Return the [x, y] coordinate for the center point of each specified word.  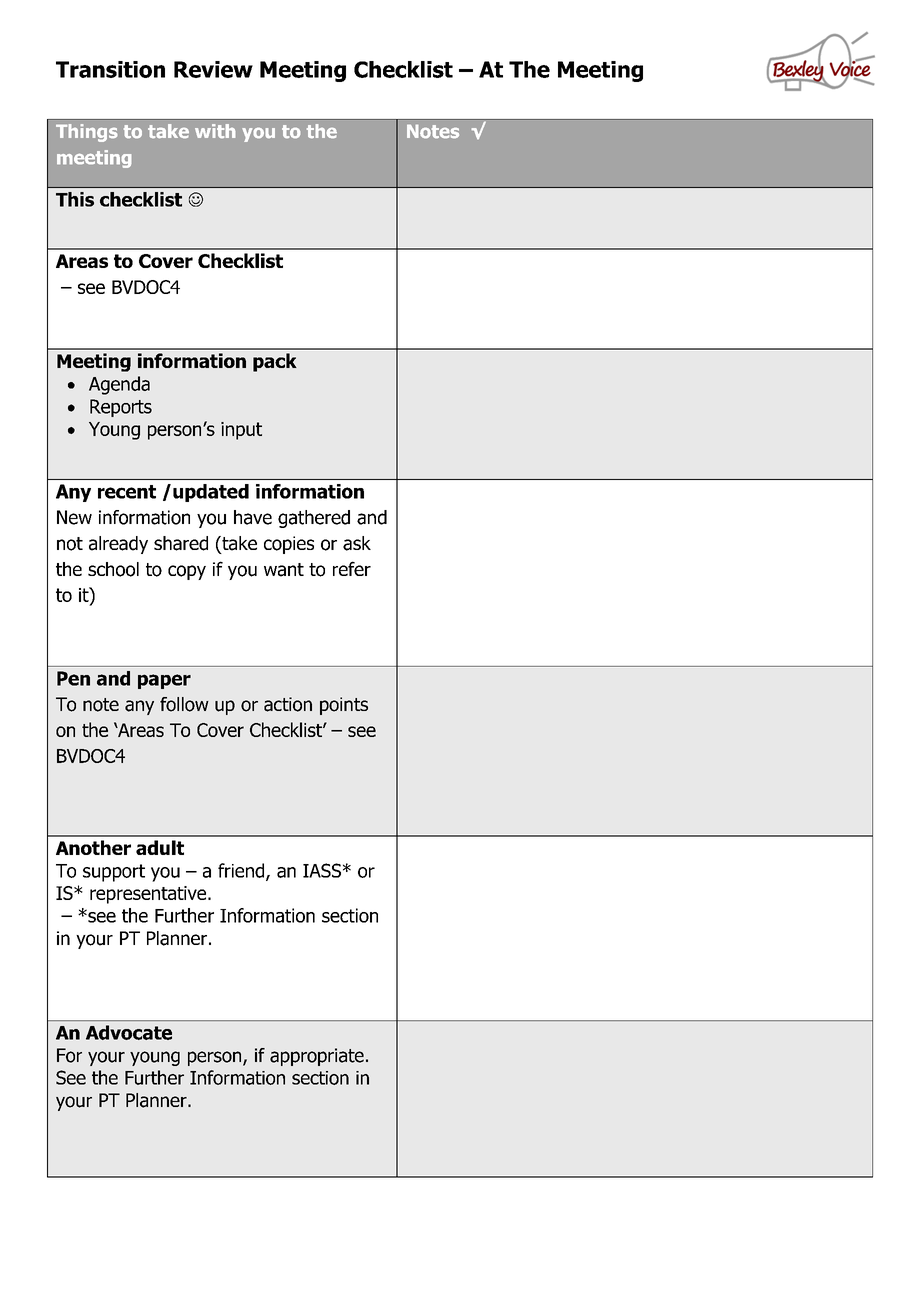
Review [213, 69]
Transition [110, 69]
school [113, 569]
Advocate [129, 1032]
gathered [314, 519]
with [215, 131]
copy [187, 572]
